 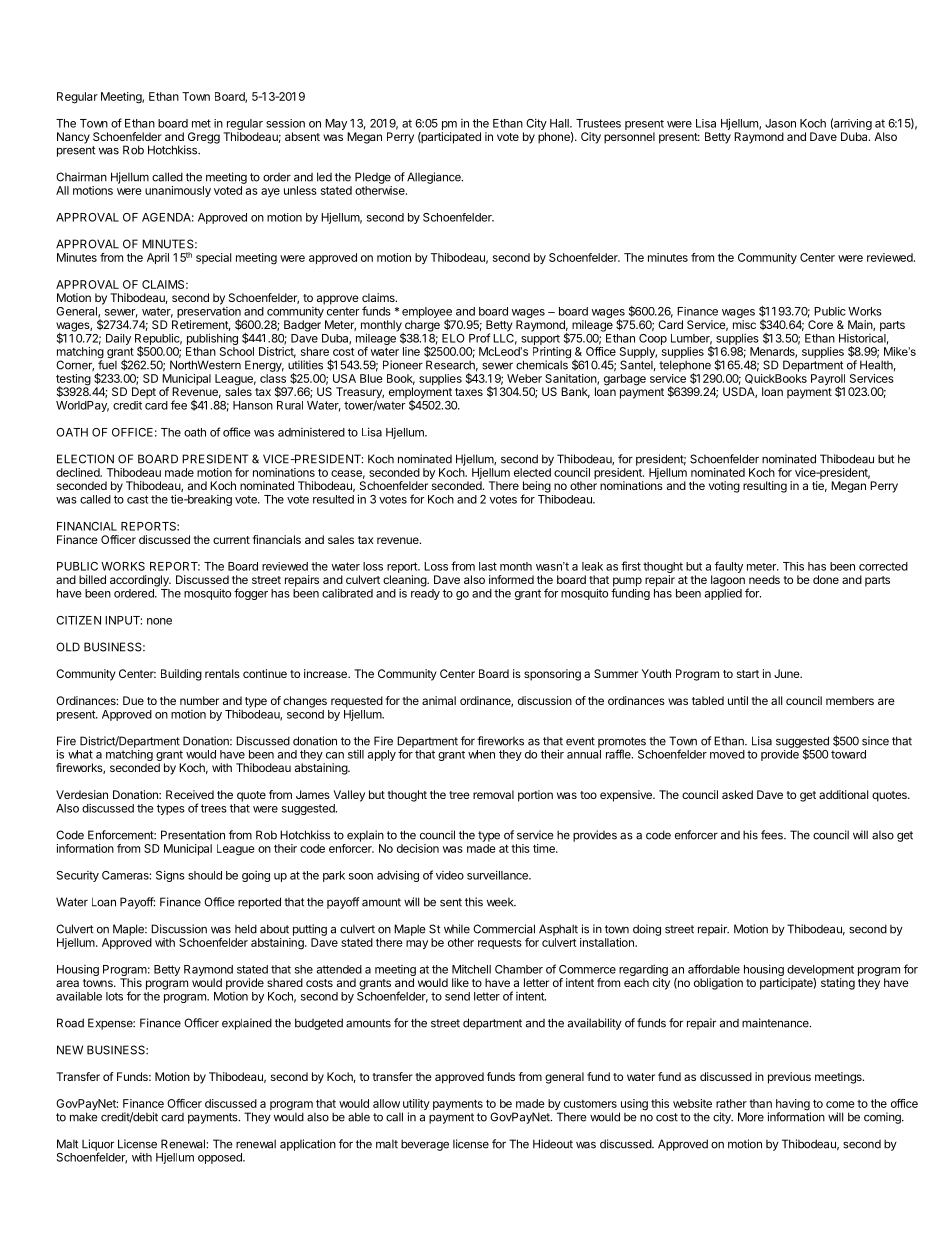 I want to click on ready, so click(x=425, y=594).
